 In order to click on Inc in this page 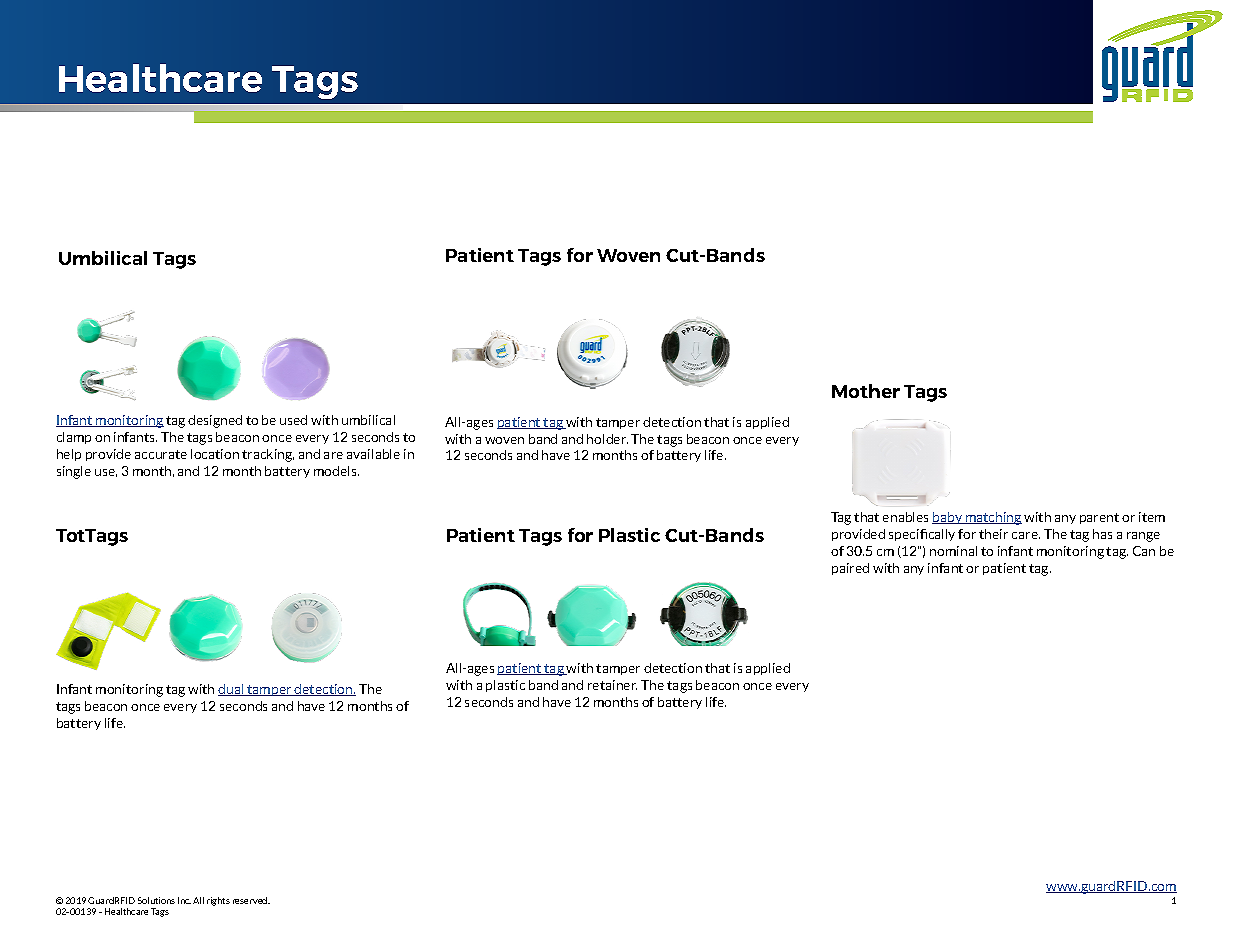, I will do `click(184, 900)`.
